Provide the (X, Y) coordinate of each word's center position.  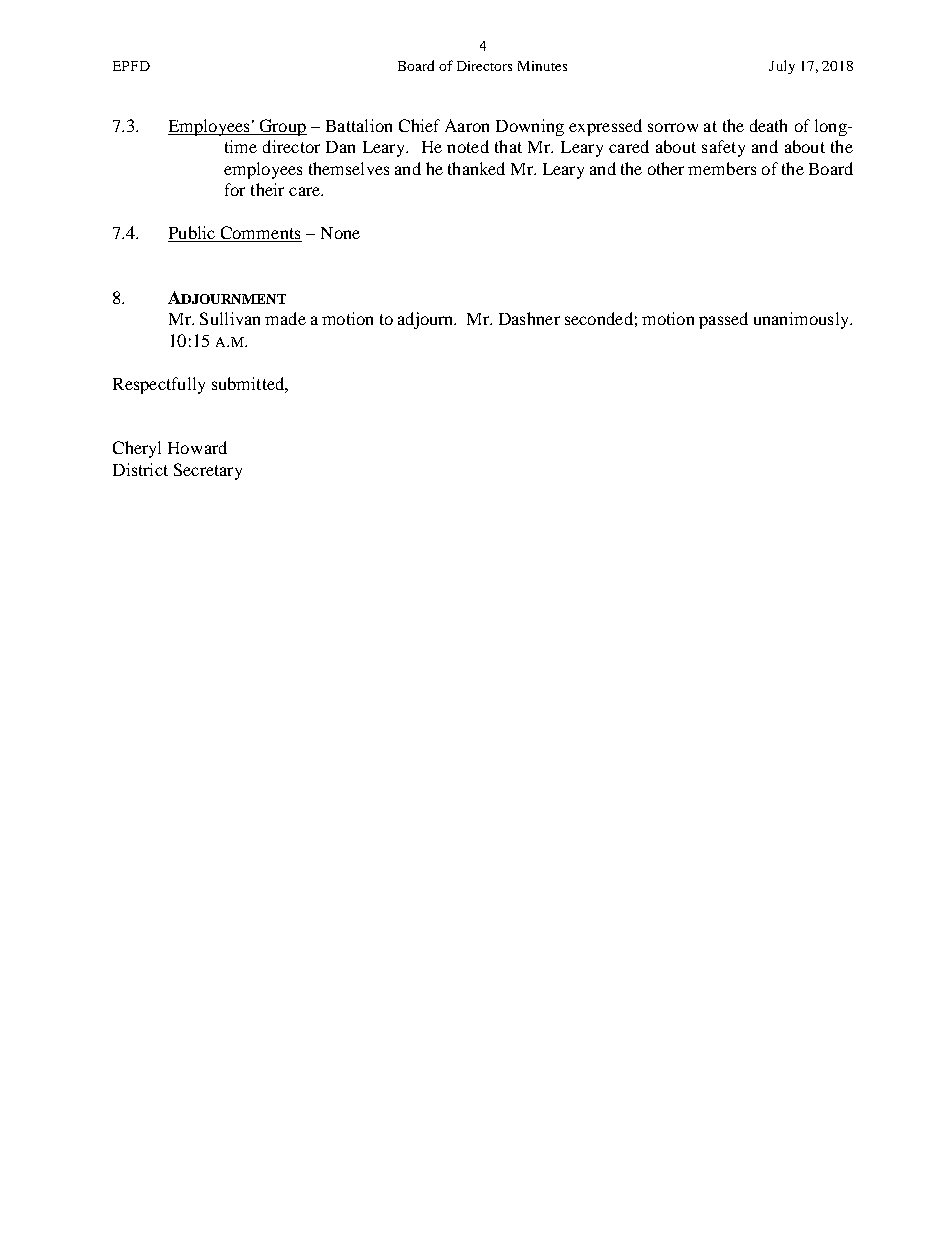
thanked (476, 168)
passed (723, 320)
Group (282, 127)
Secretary (208, 471)
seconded (599, 318)
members (722, 168)
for (235, 189)
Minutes (542, 66)
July (782, 67)
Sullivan (230, 318)
